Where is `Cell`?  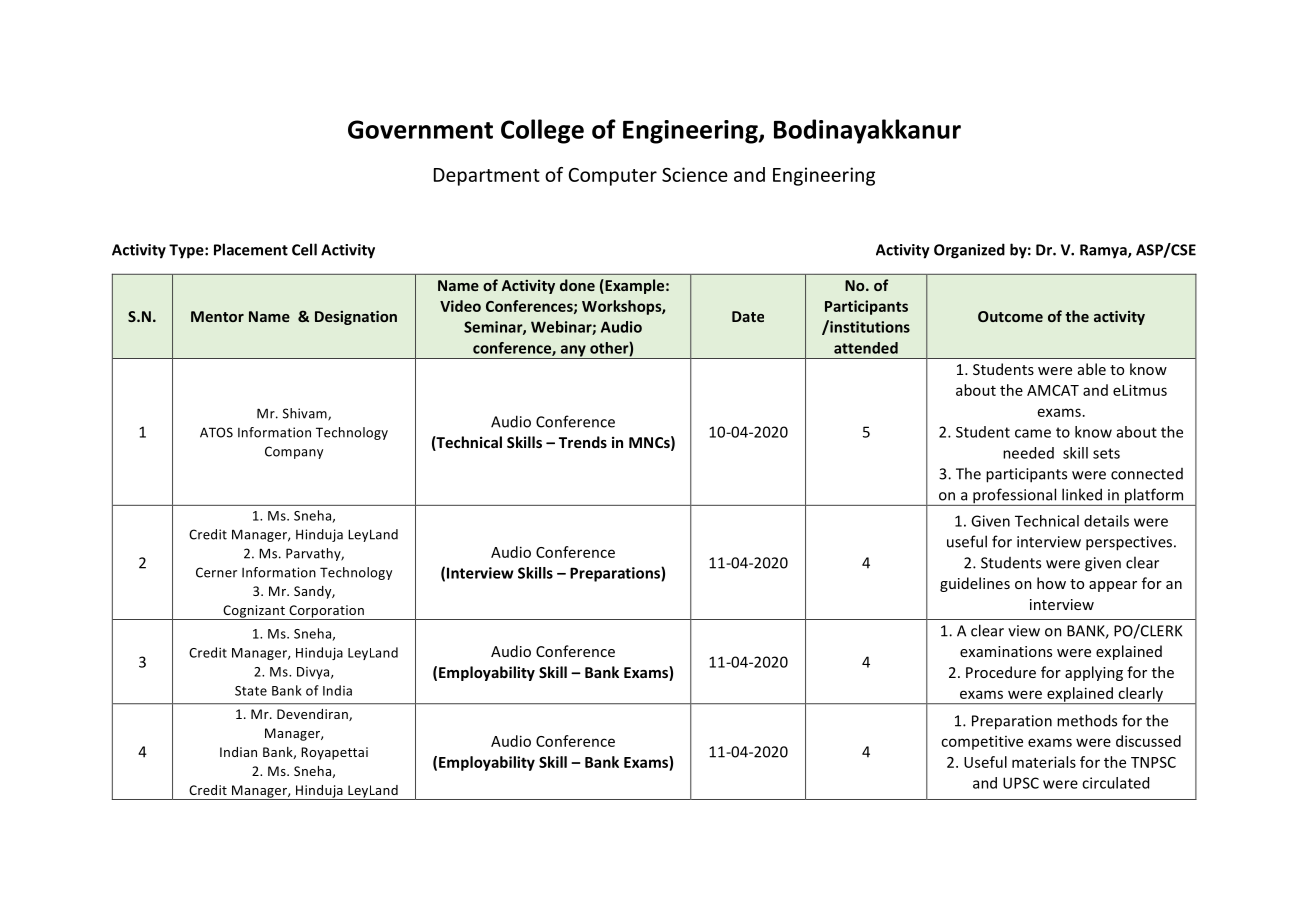 Cell is located at coordinates (304, 249).
